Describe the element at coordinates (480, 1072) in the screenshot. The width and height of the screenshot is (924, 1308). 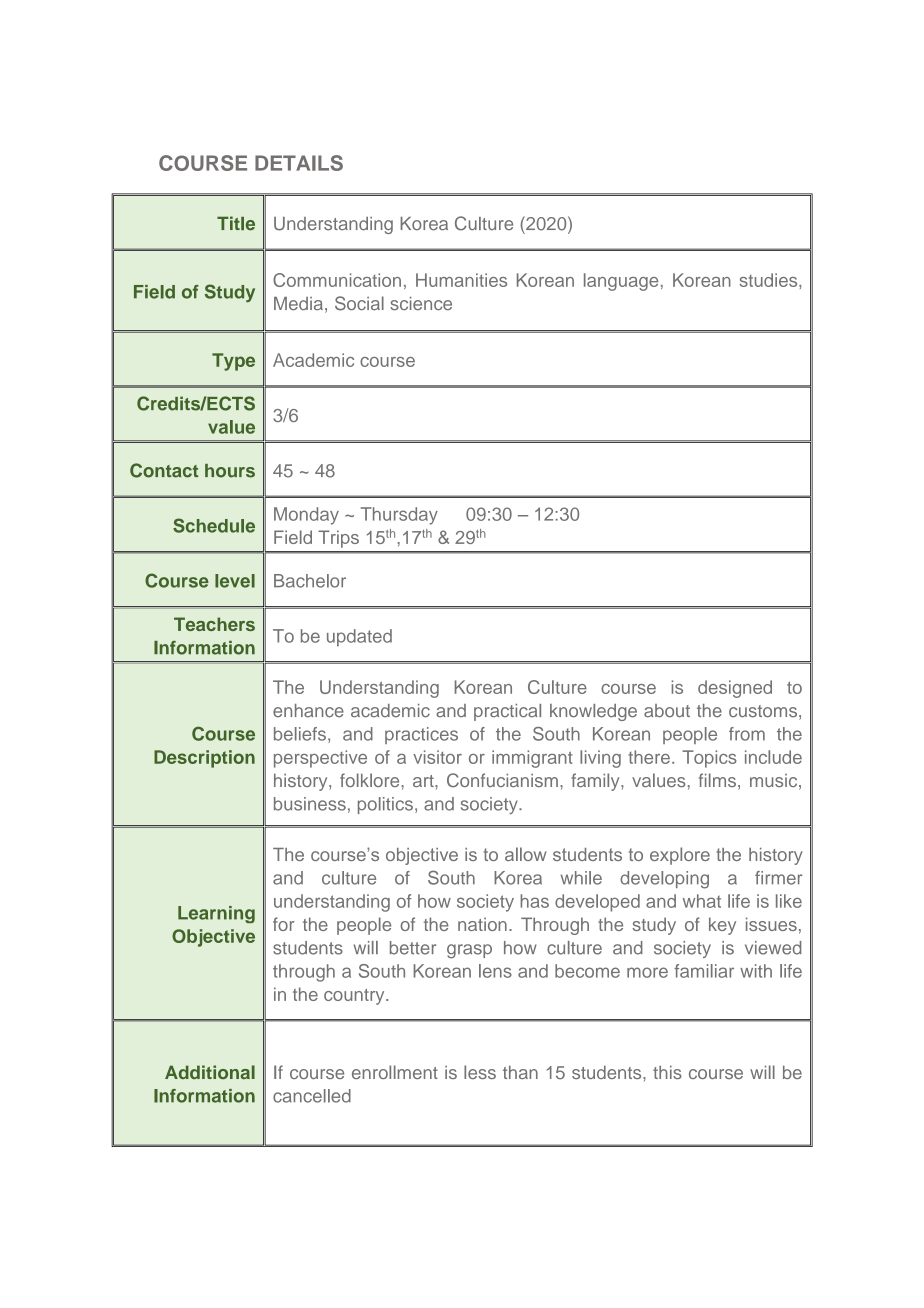
I see `less` at that location.
